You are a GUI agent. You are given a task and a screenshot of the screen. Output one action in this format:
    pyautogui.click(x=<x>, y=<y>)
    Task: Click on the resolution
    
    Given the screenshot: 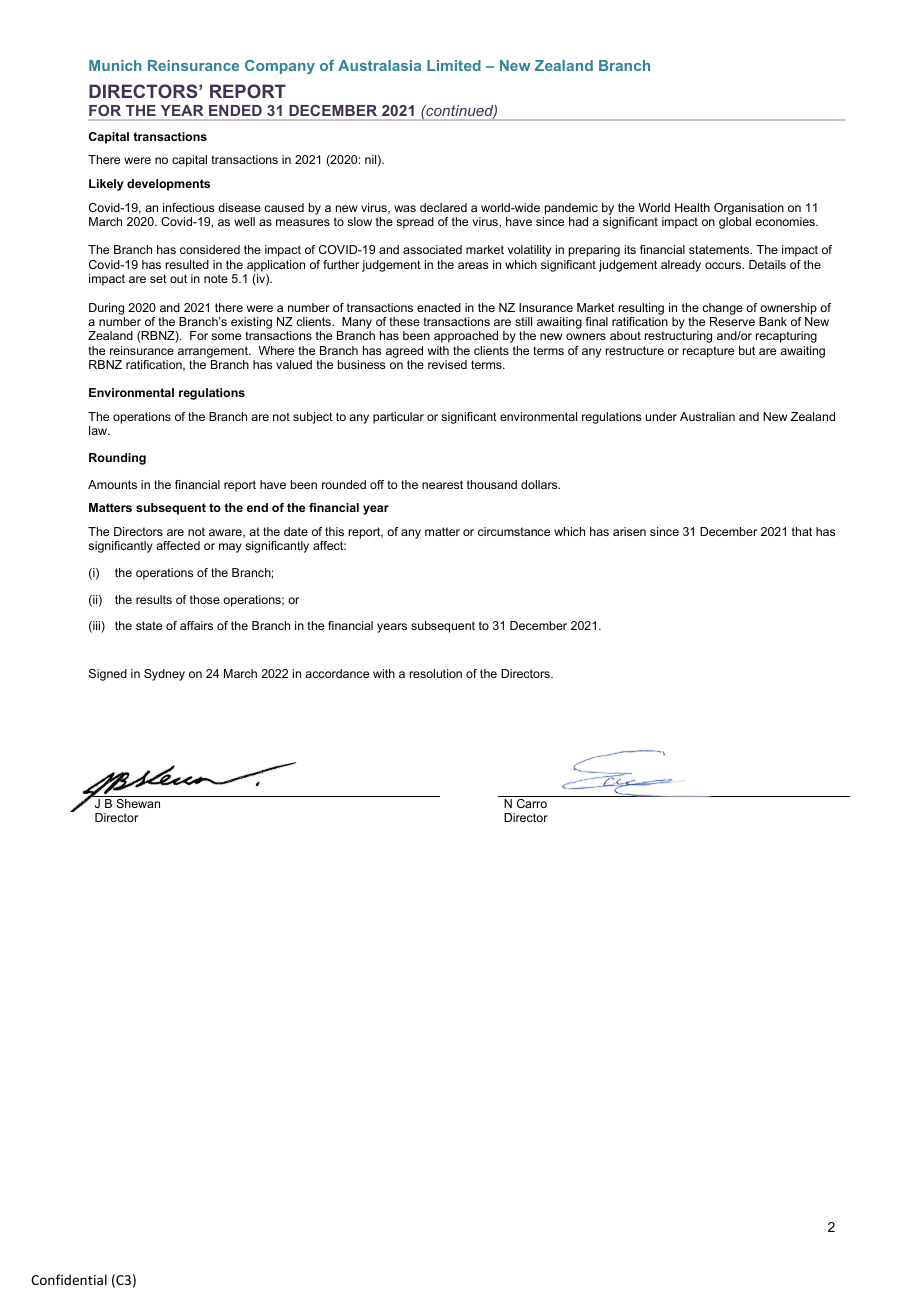 What is the action you would take?
    pyautogui.click(x=436, y=673)
